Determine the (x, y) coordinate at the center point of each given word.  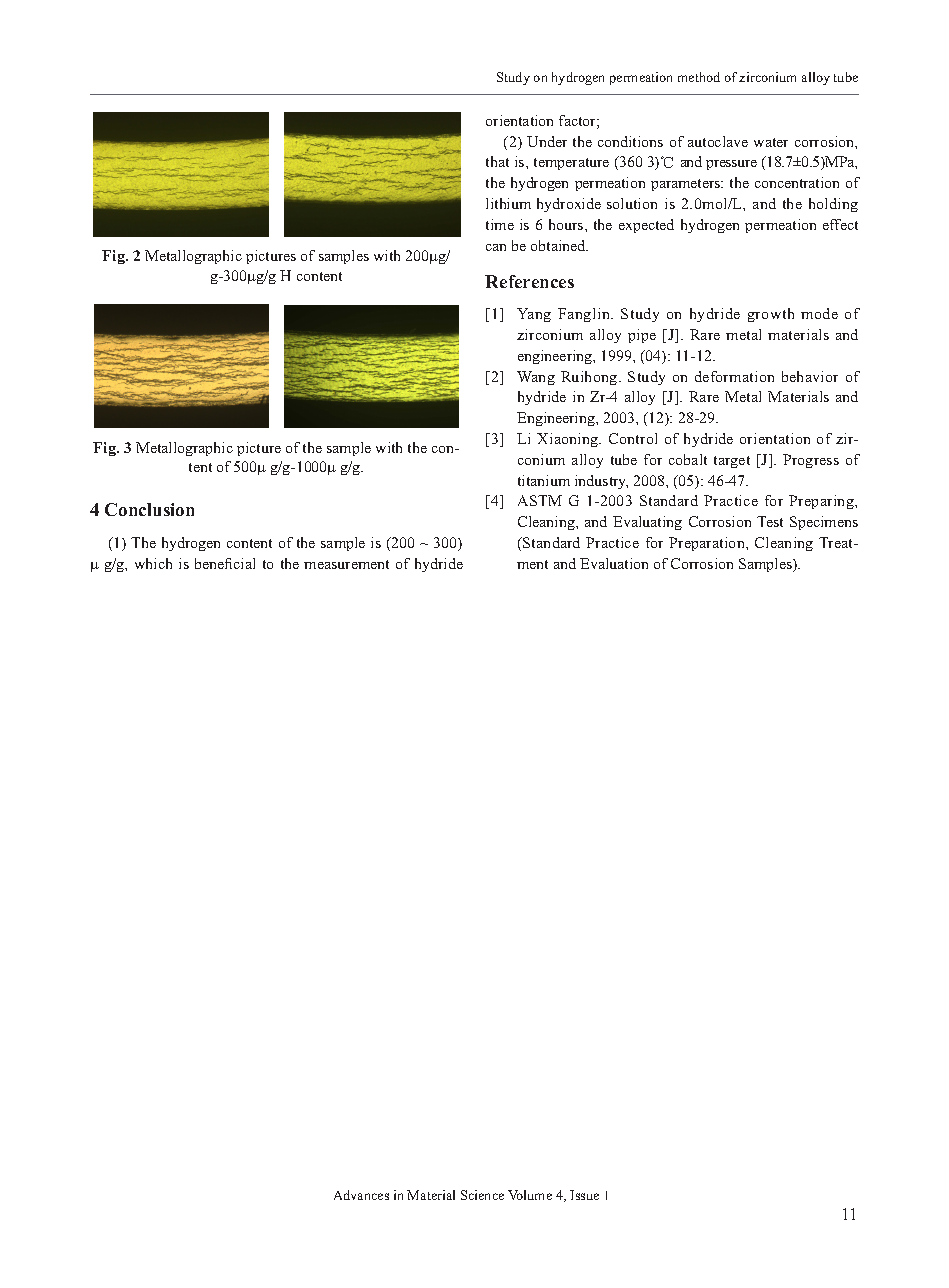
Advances (361, 1195)
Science (482, 1195)
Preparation (708, 544)
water (771, 142)
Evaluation (614, 563)
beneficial (225, 563)
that (497, 161)
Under (547, 141)
